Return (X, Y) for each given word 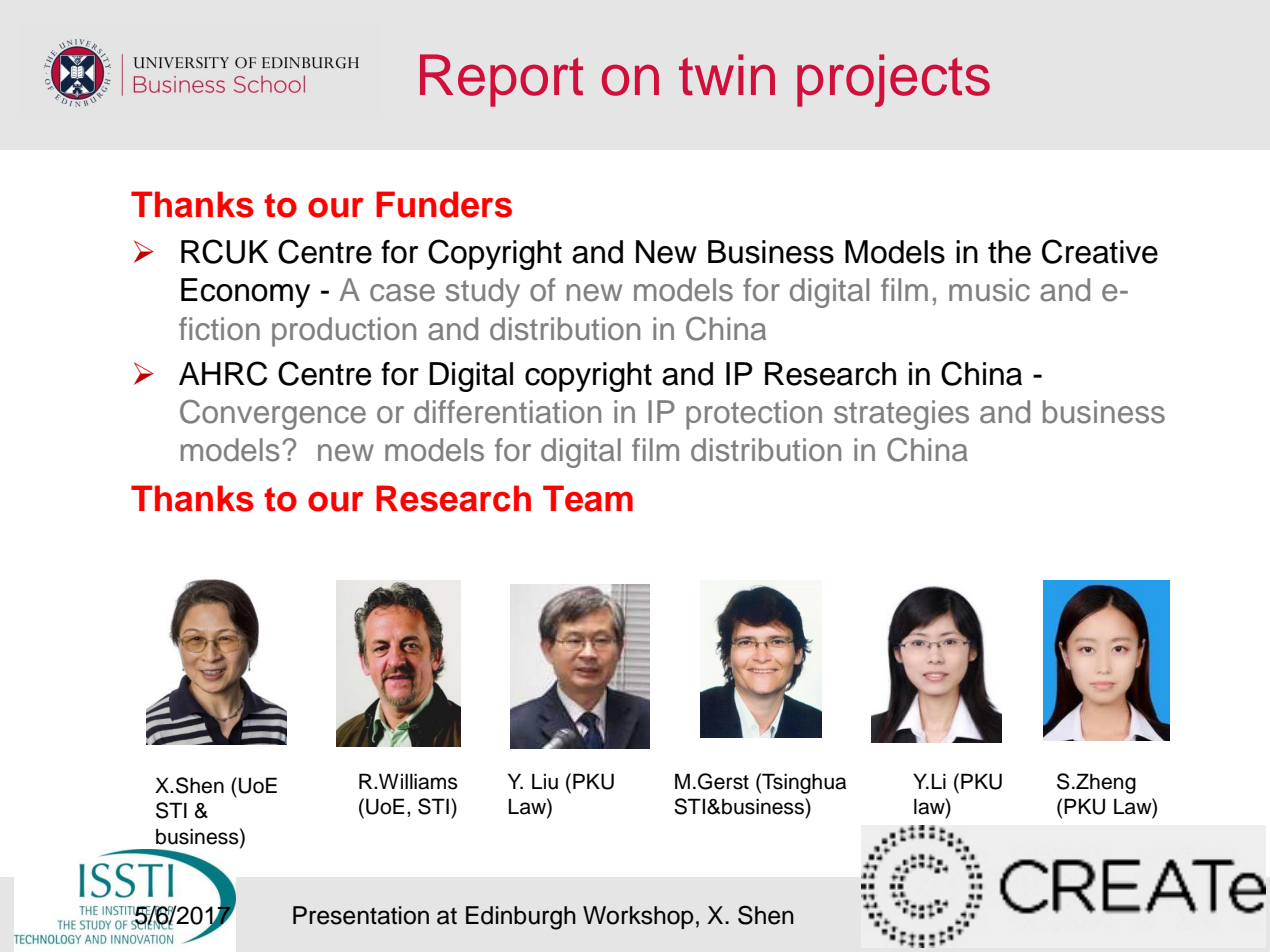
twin (727, 75)
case (402, 293)
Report (501, 80)
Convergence (273, 414)
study (483, 293)
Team (588, 498)
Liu (545, 781)
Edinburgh (521, 918)
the (1009, 252)
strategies (901, 415)
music (989, 290)
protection (754, 415)
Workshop (638, 917)
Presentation (361, 915)
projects (893, 80)
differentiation (507, 412)
